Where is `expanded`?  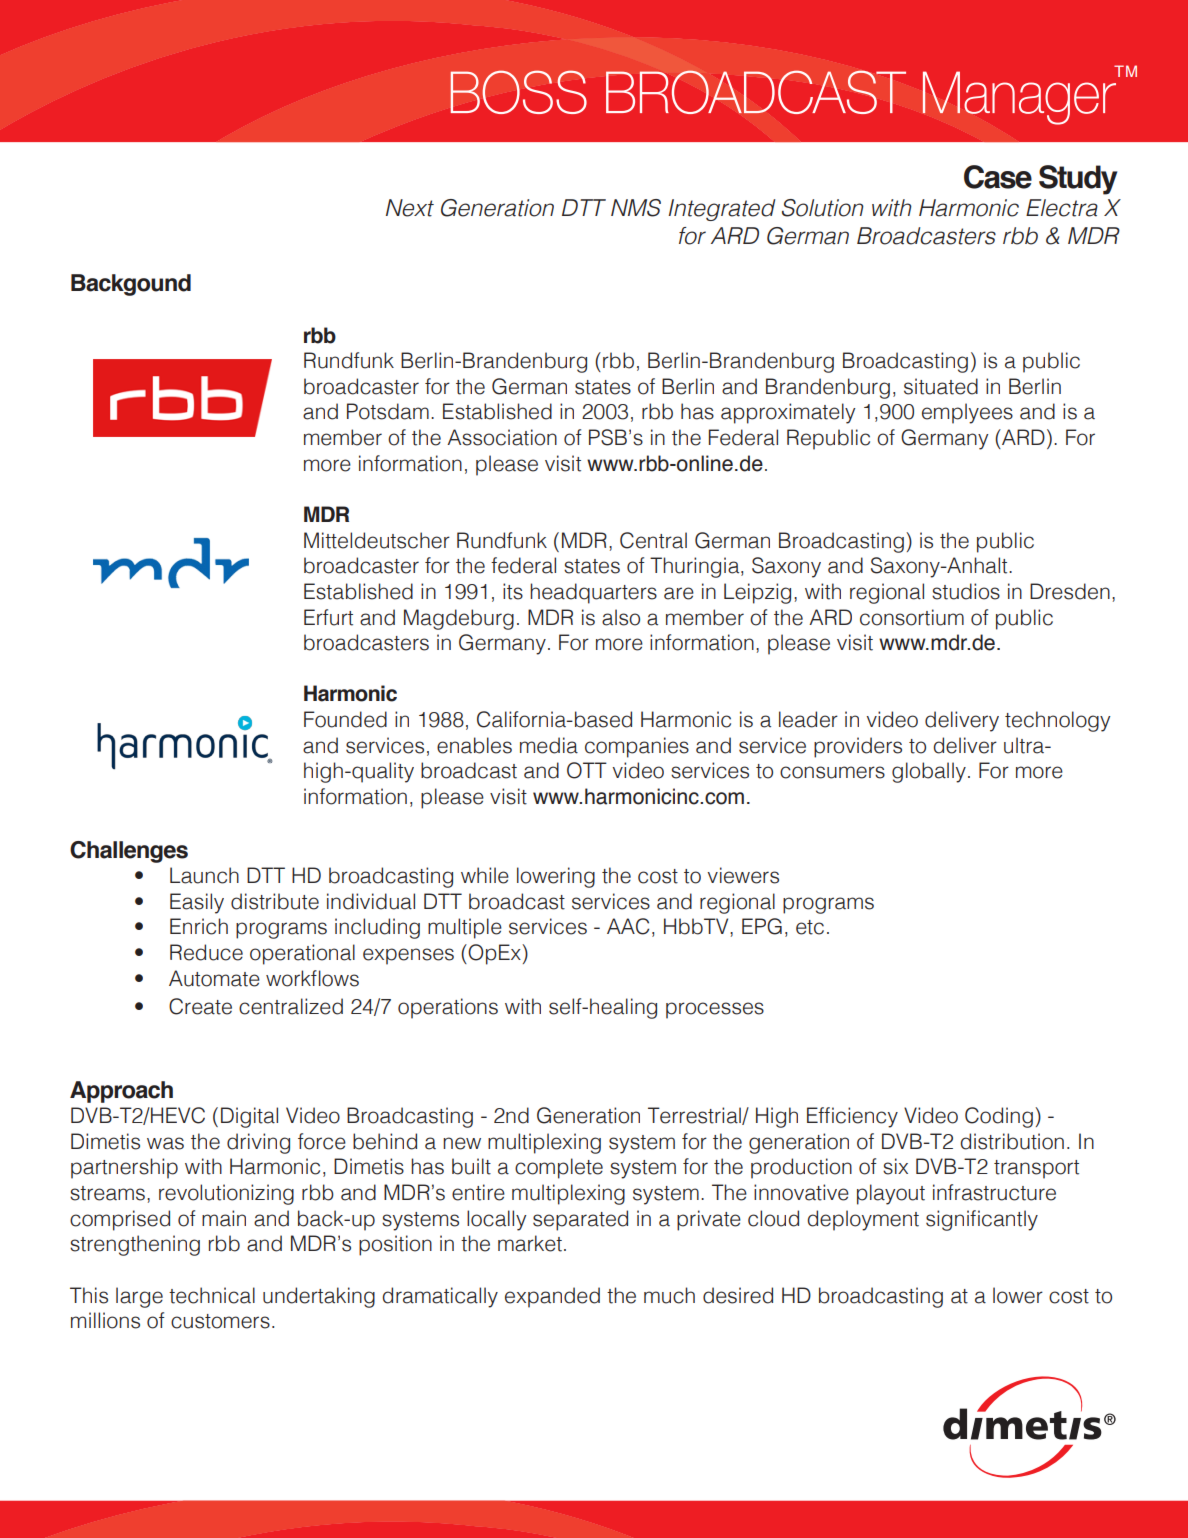 expanded is located at coordinates (552, 1297).
